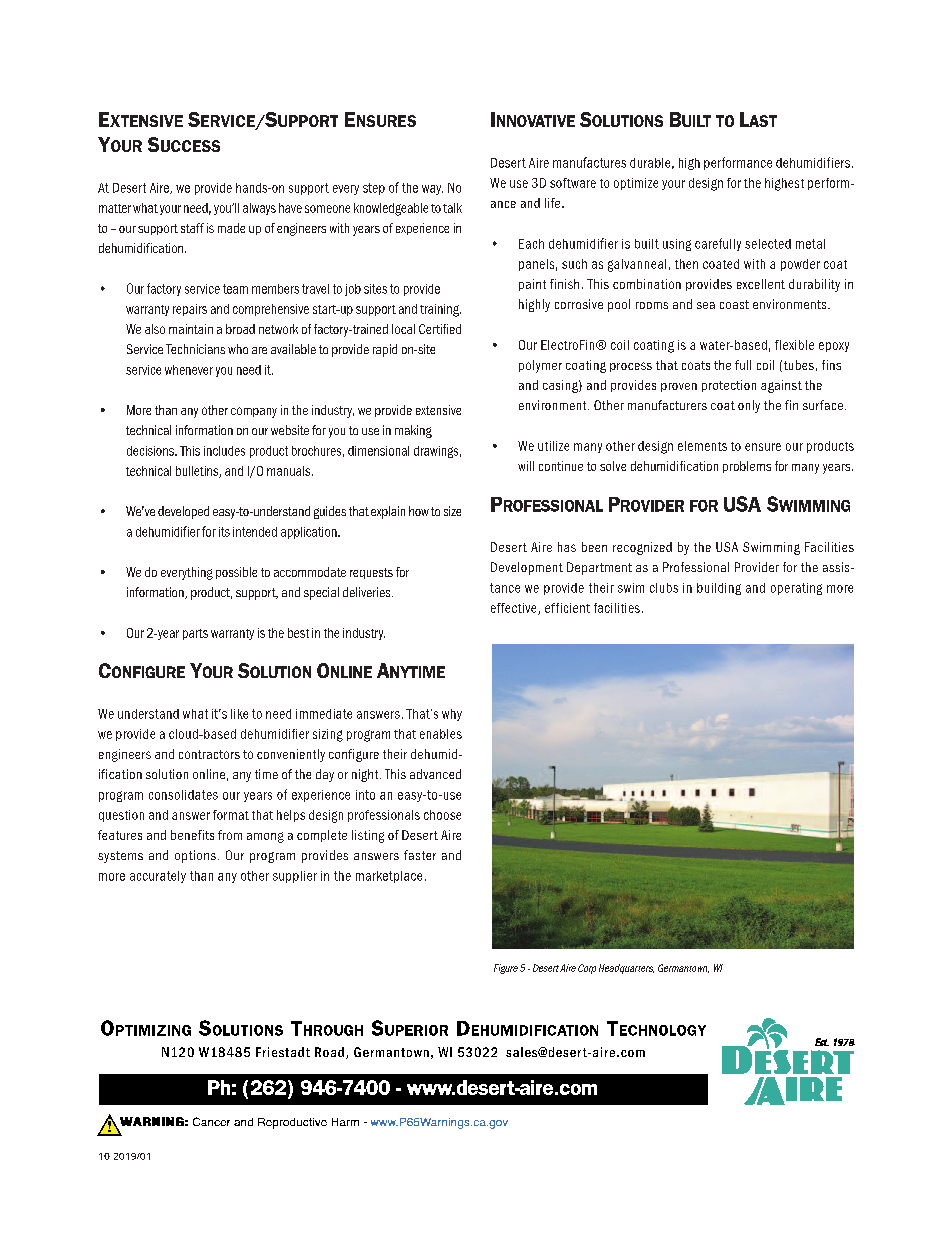 This image has width=952, height=1233. I want to click on Certified, so click(440, 329).
